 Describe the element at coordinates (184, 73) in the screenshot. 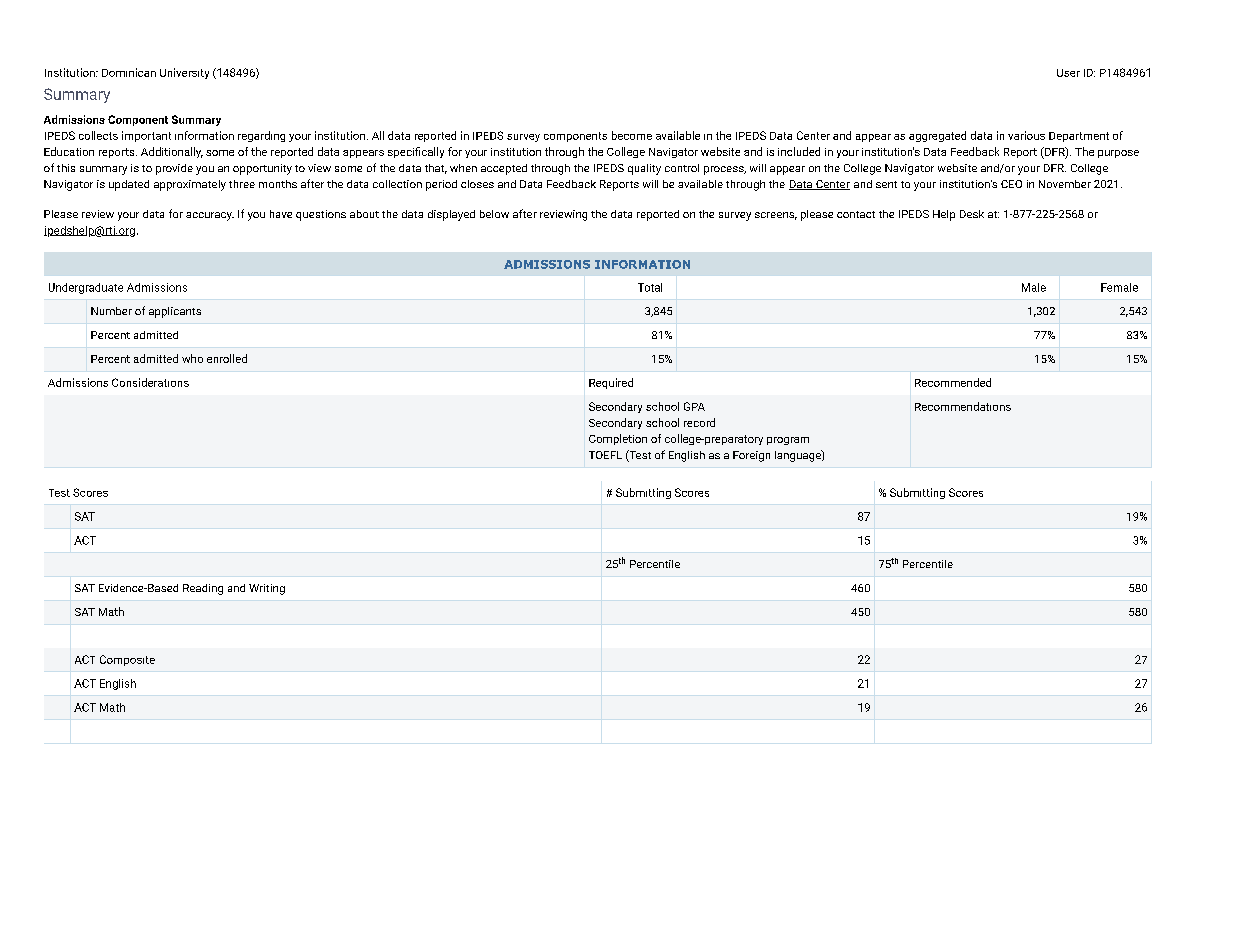

I see `University` at that location.
